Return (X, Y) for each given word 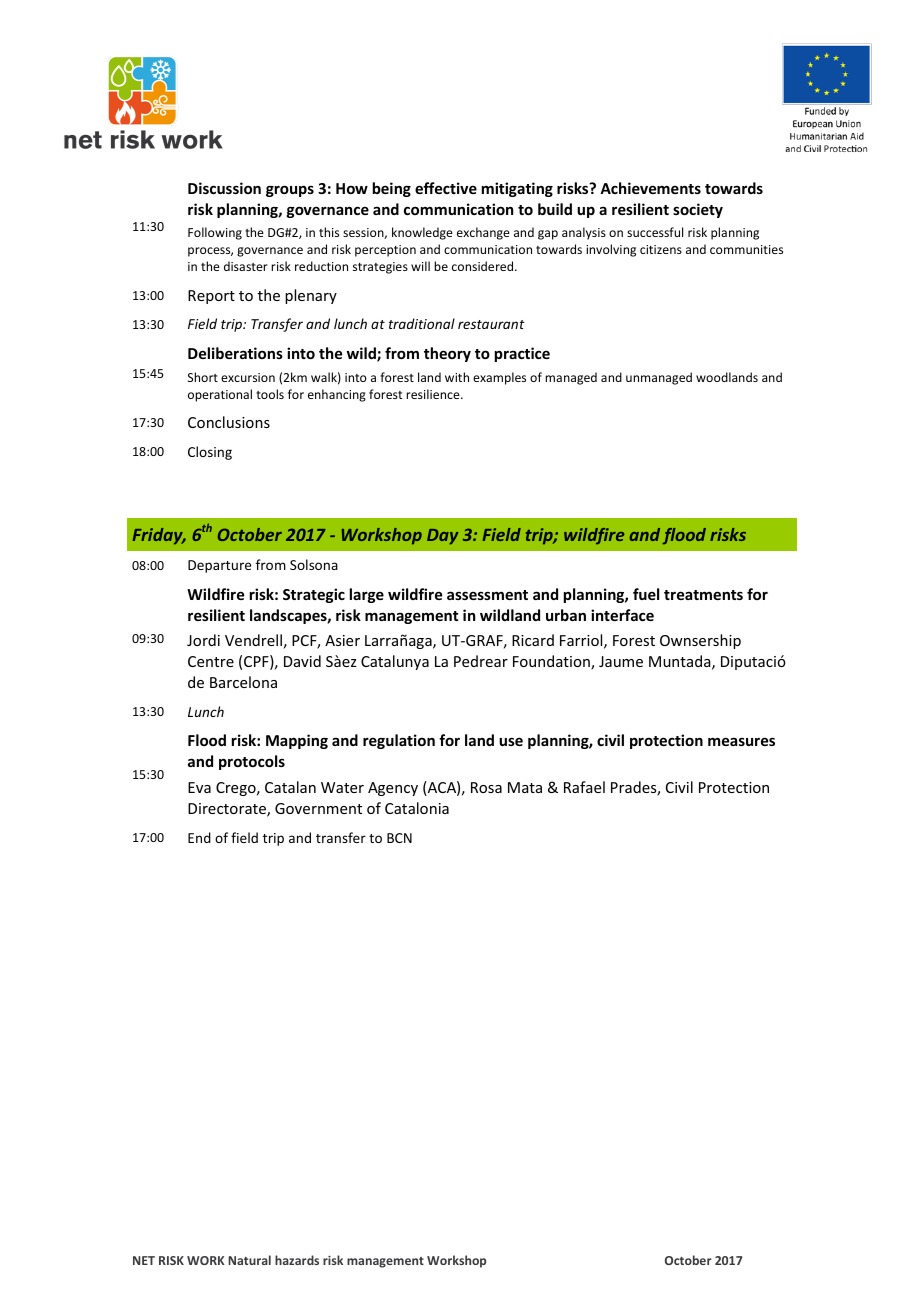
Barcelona (243, 682)
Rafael (584, 787)
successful (655, 232)
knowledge (422, 233)
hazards (297, 1260)
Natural (249, 1260)
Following (215, 233)
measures (741, 741)
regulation (399, 741)
